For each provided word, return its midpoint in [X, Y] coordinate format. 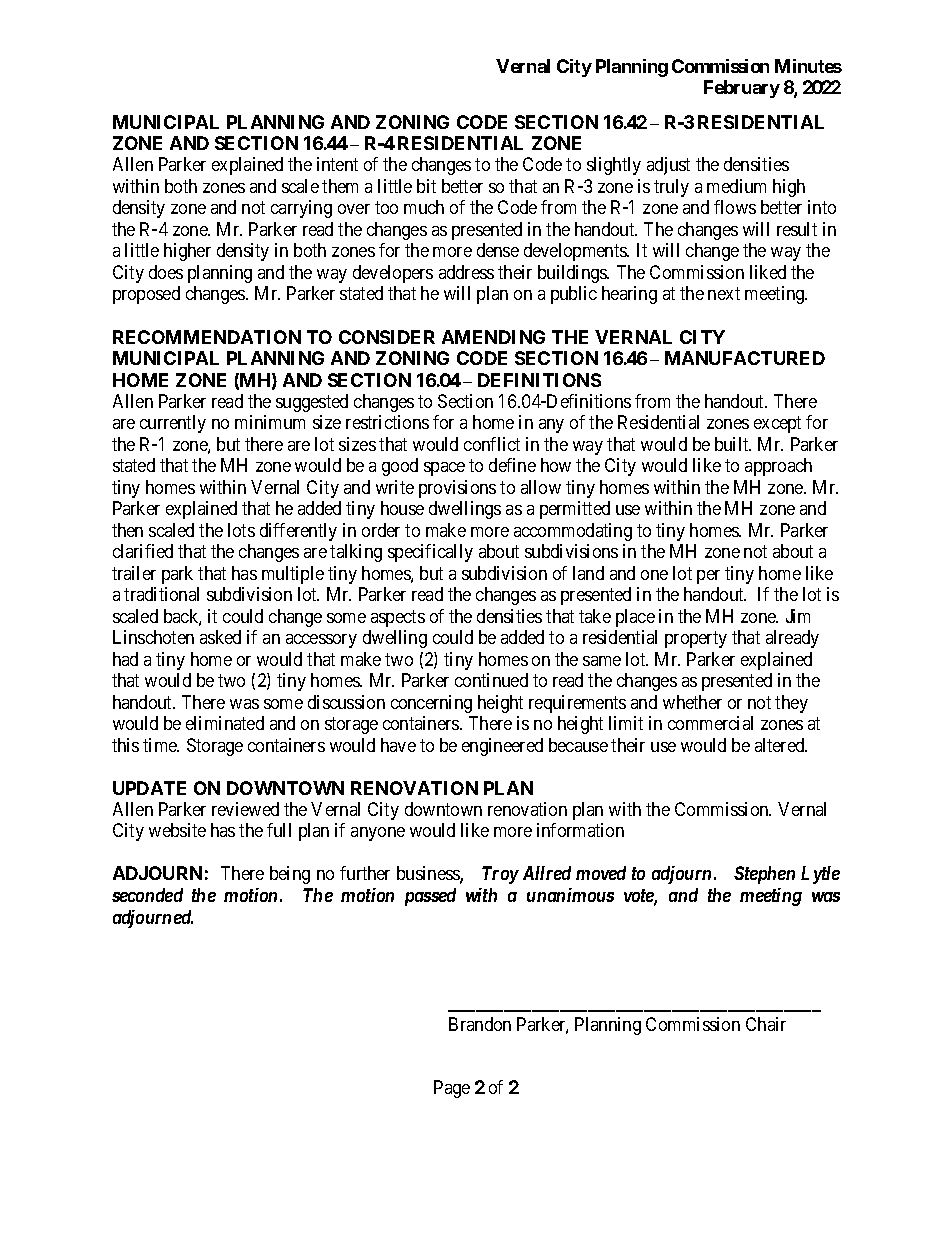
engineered [502, 747]
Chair [766, 1024]
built [733, 444]
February [742, 89]
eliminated [225, 723]
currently [173, 424]
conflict [492, 444]
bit [426, 186]
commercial [710, 723]
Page [452, 1089]
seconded [147, 895]
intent [337, 164]
